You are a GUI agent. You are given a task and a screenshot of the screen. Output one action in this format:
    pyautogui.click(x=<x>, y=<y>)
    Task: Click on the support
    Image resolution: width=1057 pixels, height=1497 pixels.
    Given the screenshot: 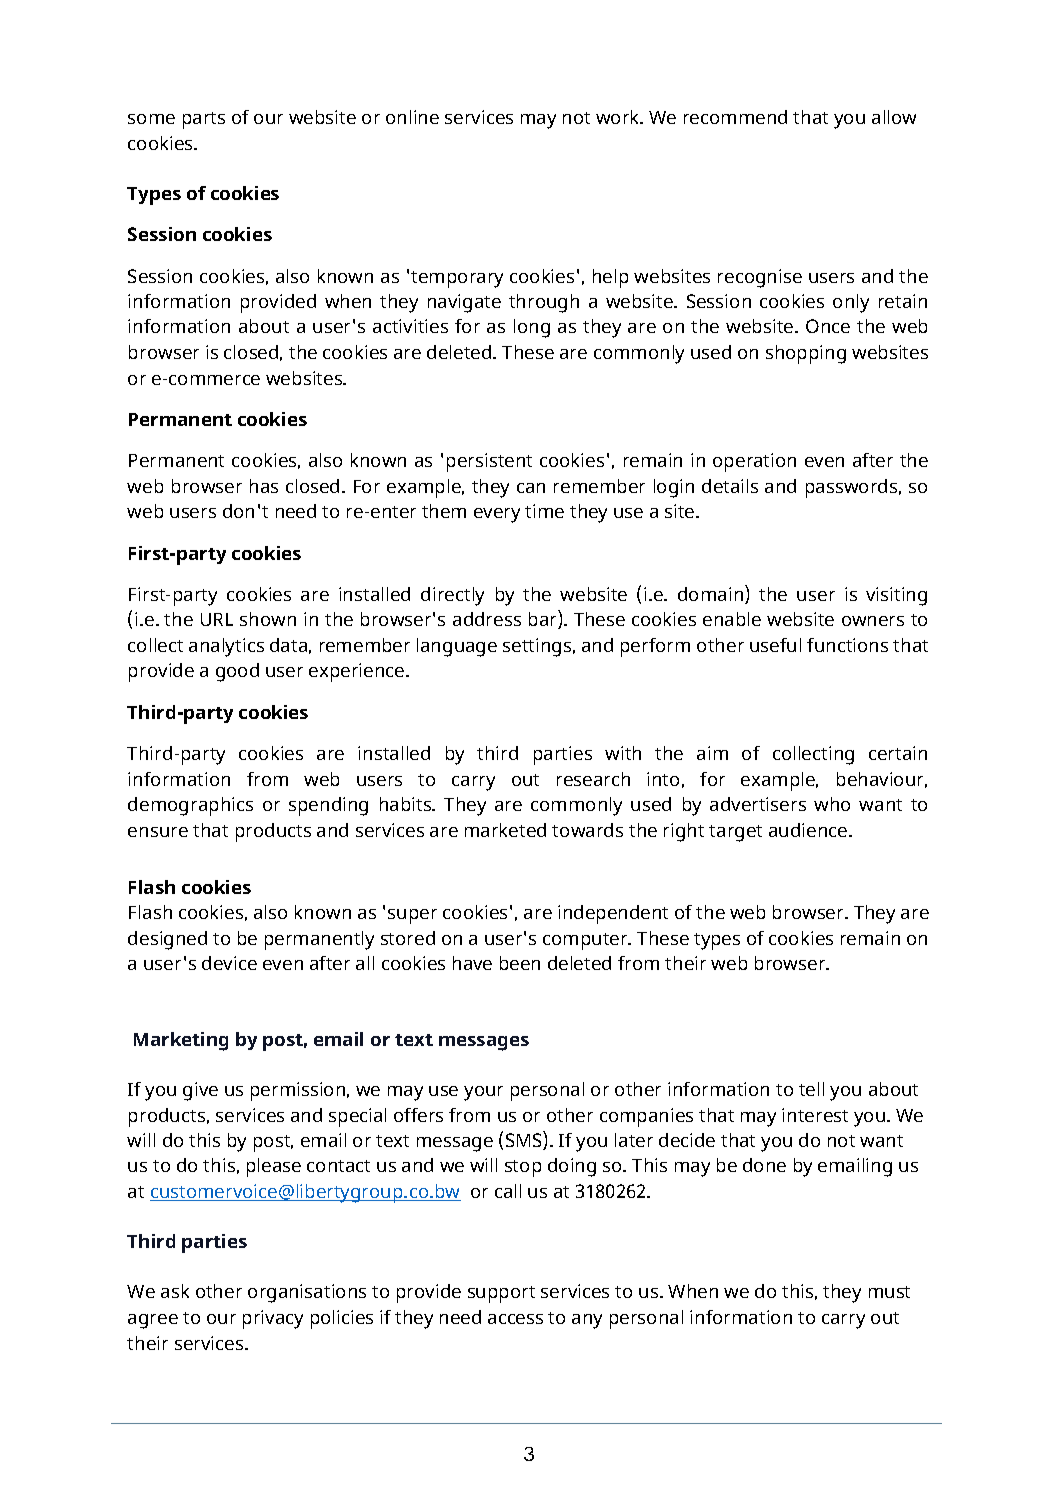 What is the action you would take?
    pyautogui.click(x=501, y=1294)
